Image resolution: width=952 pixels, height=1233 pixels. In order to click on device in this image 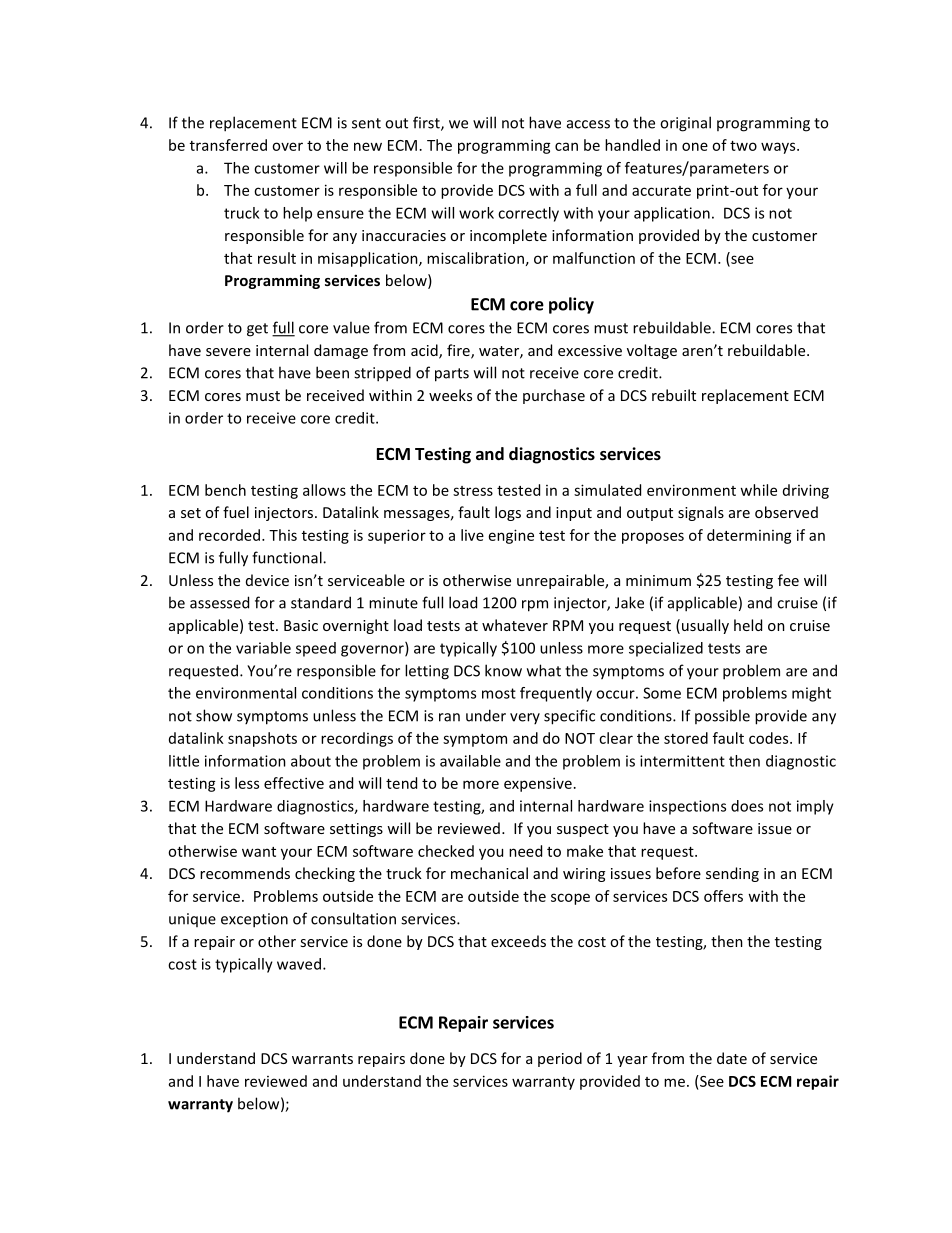, I will do `click(267, 580)`.
